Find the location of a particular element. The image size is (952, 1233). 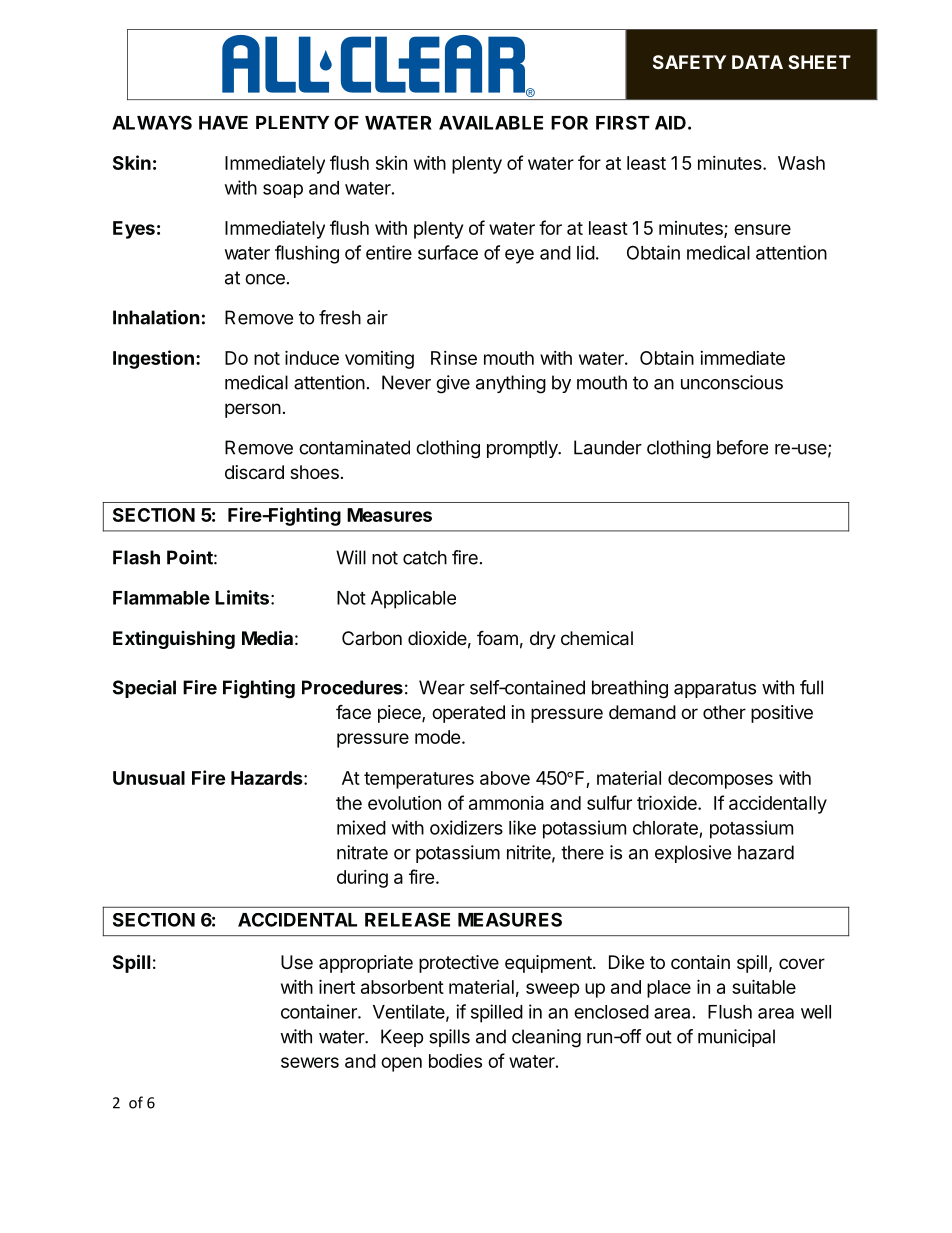

Wash is located at coordinates (801, 163).
